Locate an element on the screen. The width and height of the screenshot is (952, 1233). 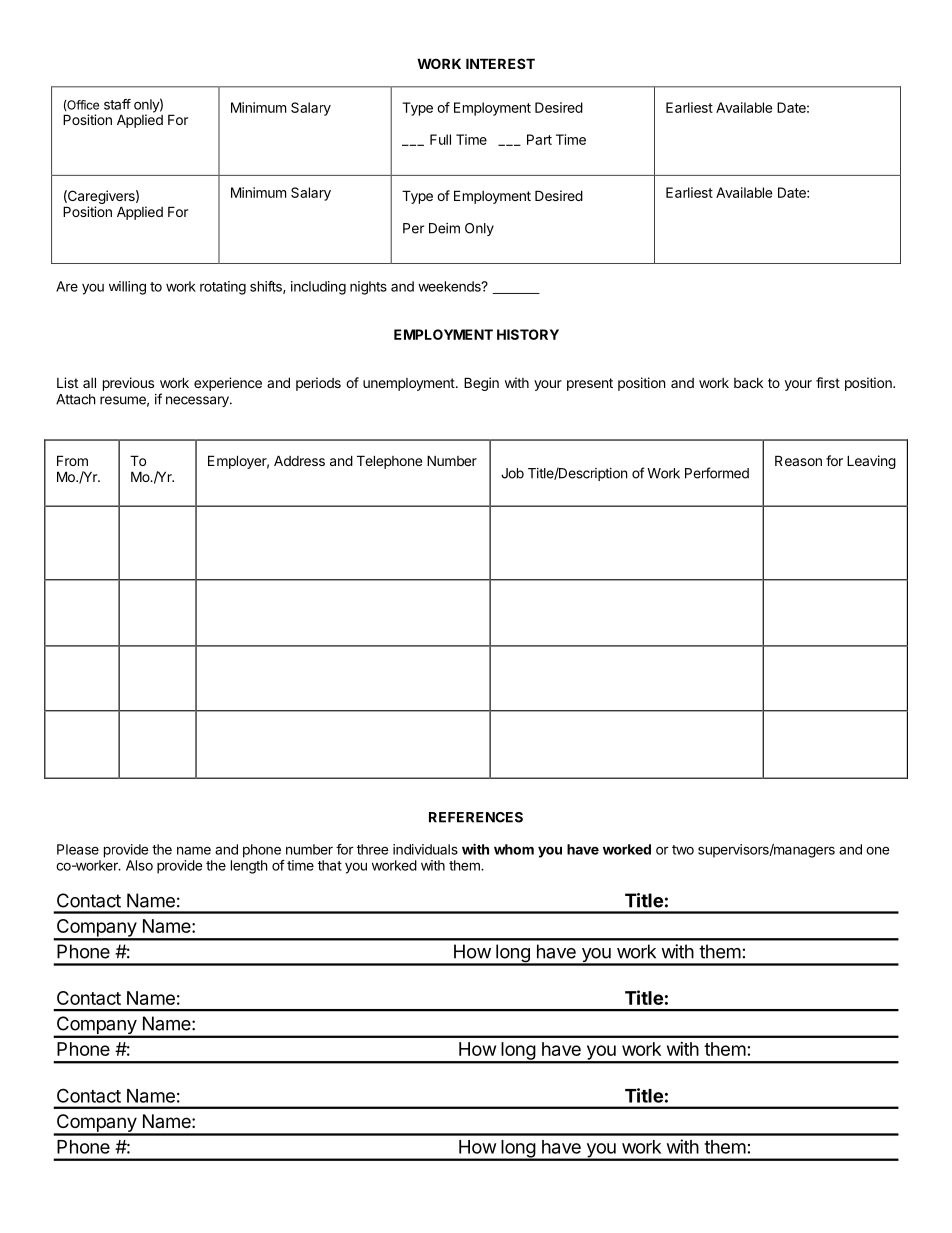
Reason is located at coordinates (798, 460).
